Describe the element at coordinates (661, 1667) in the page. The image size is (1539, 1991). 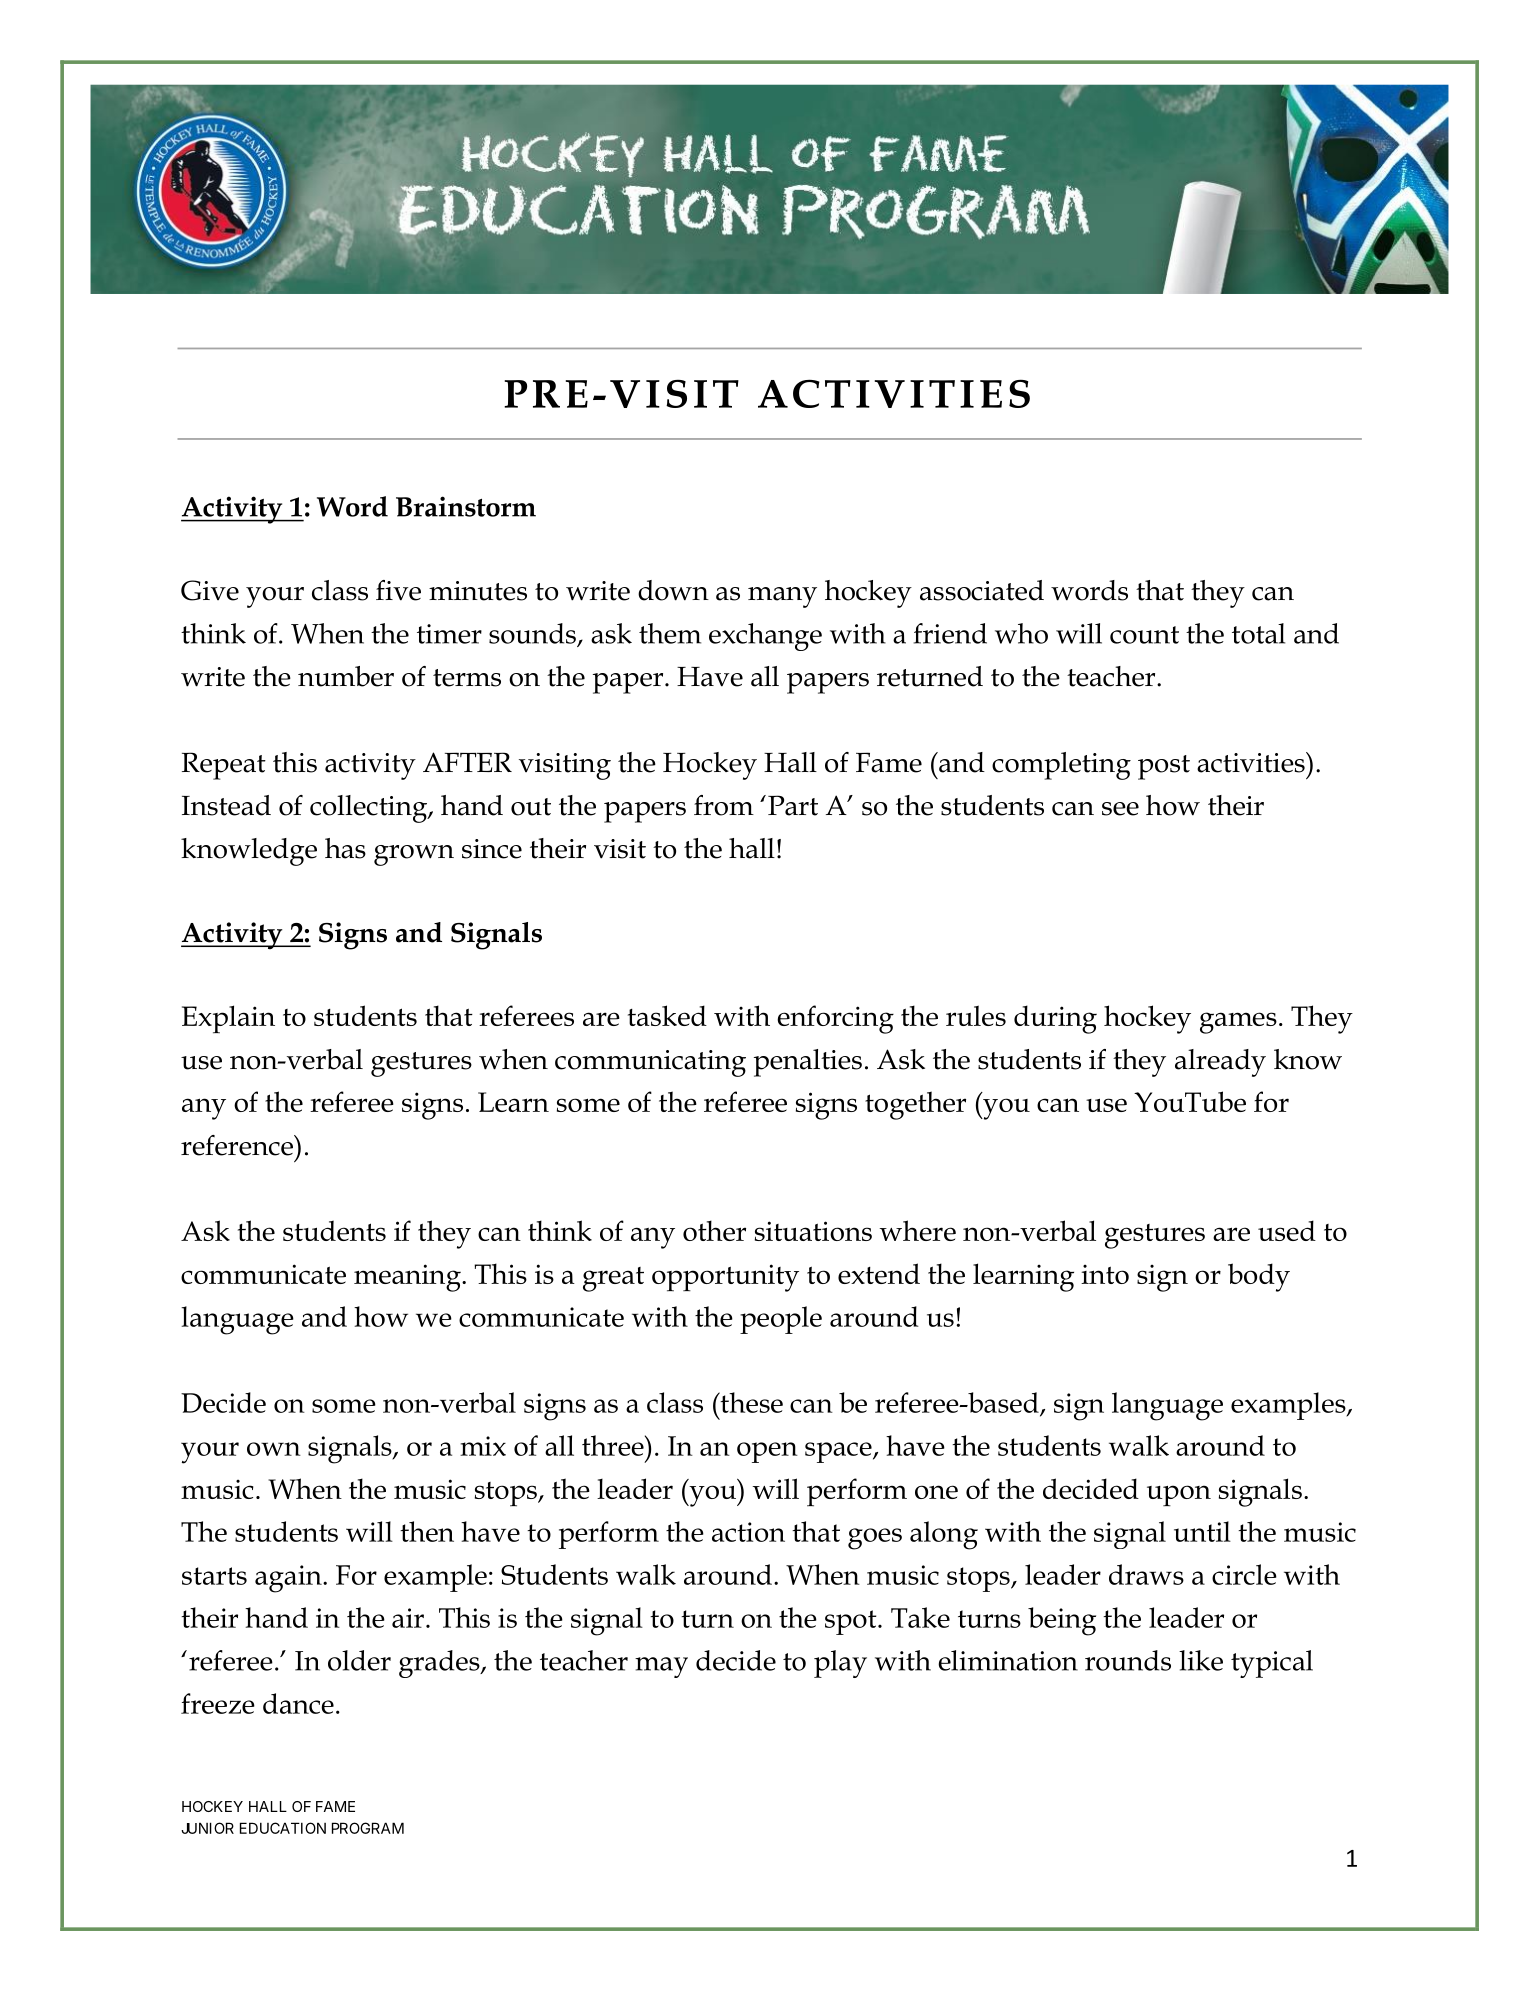
I see `may` at that location.
